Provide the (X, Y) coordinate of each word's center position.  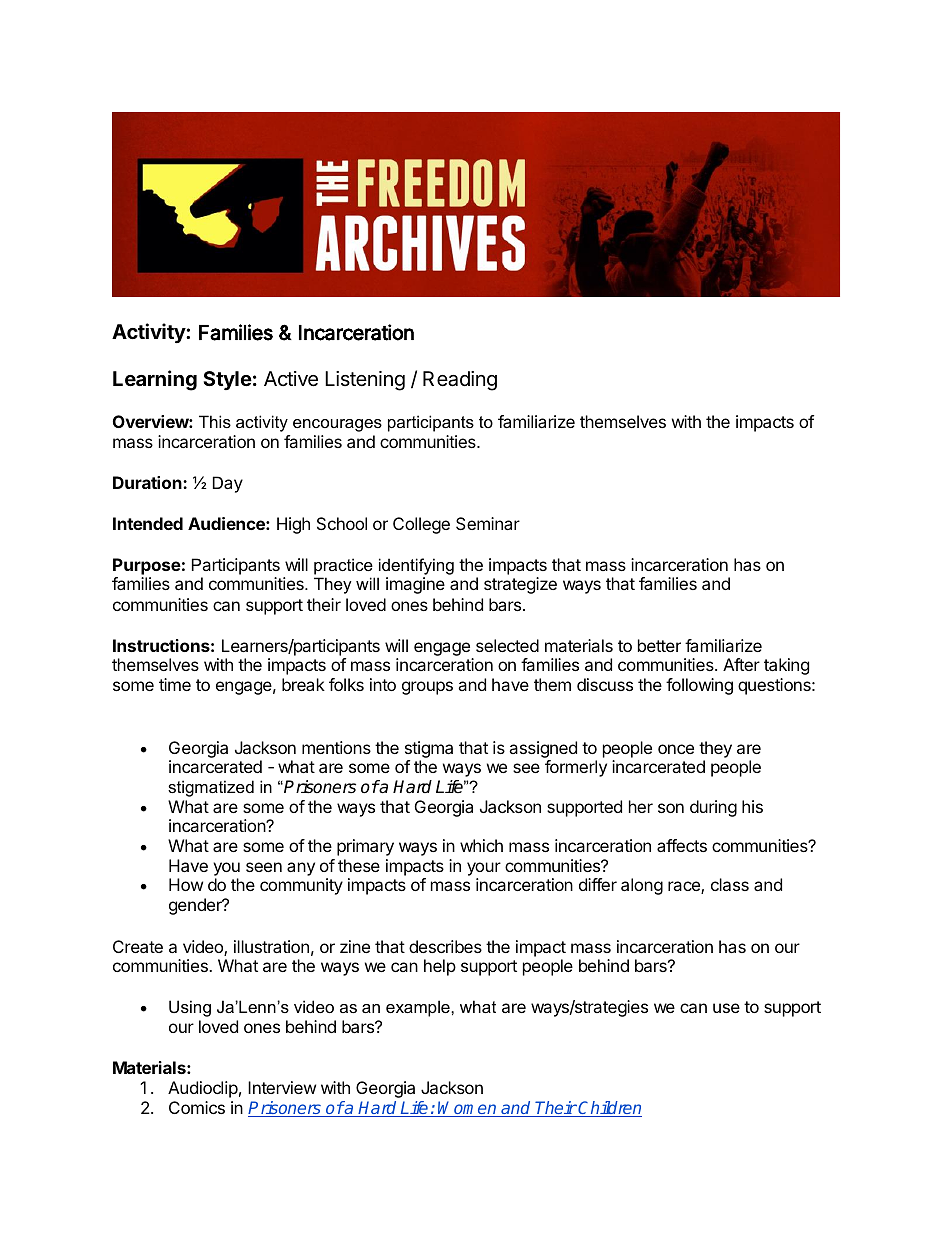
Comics (197, 1107)
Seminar (488, 523)
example (419, 1008)
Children (609, 1109)
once (676, 749)
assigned (543, 749)
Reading (460, 381)
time (175, 684)
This (215, 421)
